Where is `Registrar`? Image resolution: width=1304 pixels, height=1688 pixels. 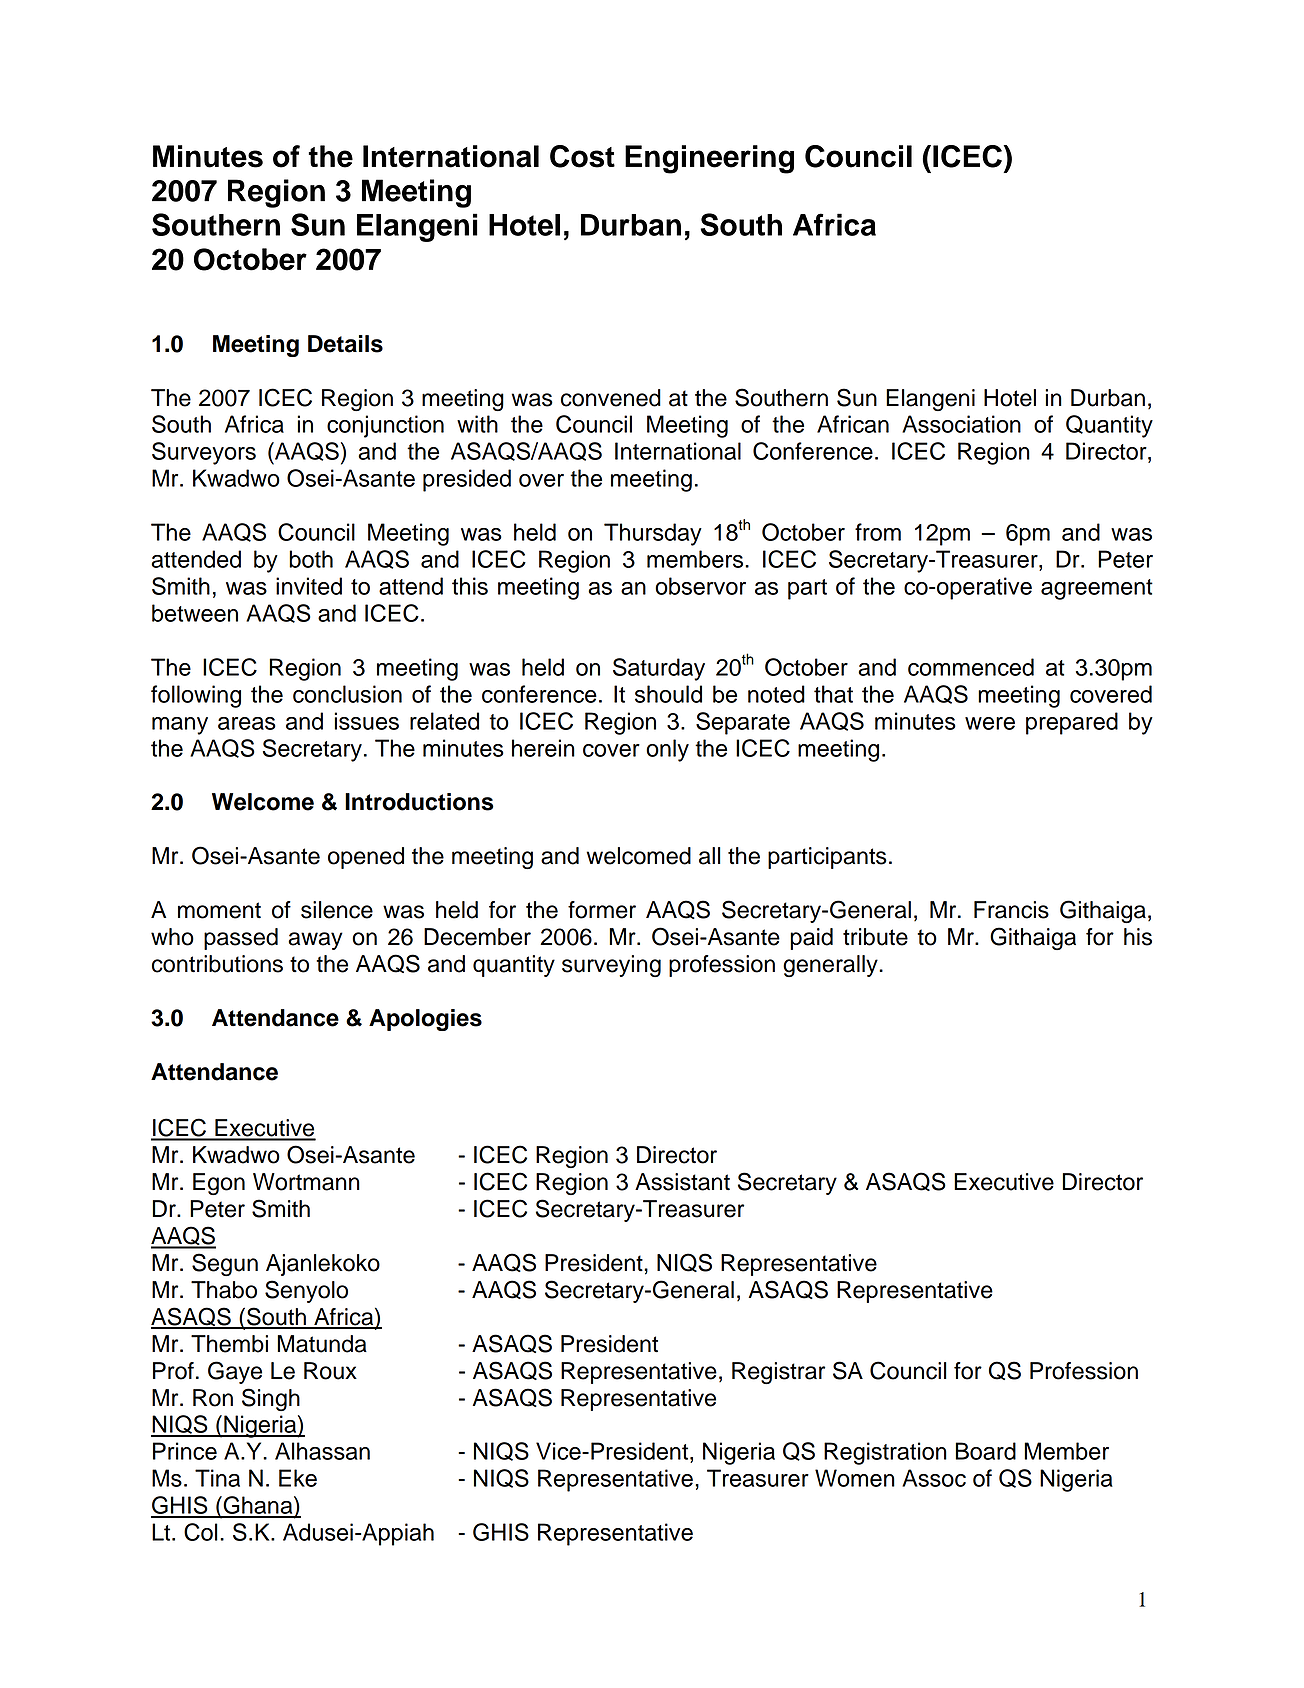 Registrar is located at coordinates (778, 1373).
